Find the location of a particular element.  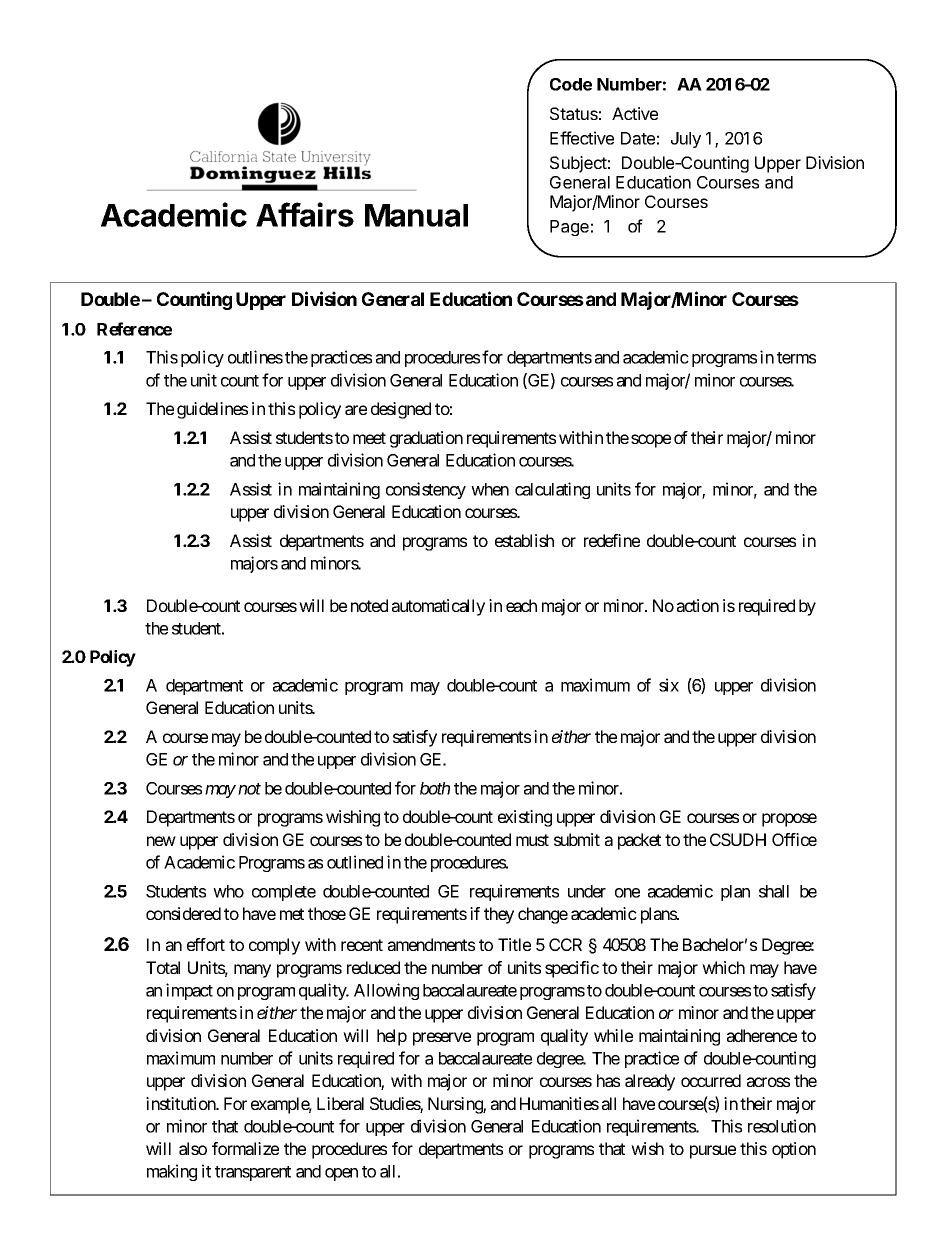

Code is located at coordinates (571, 84).
